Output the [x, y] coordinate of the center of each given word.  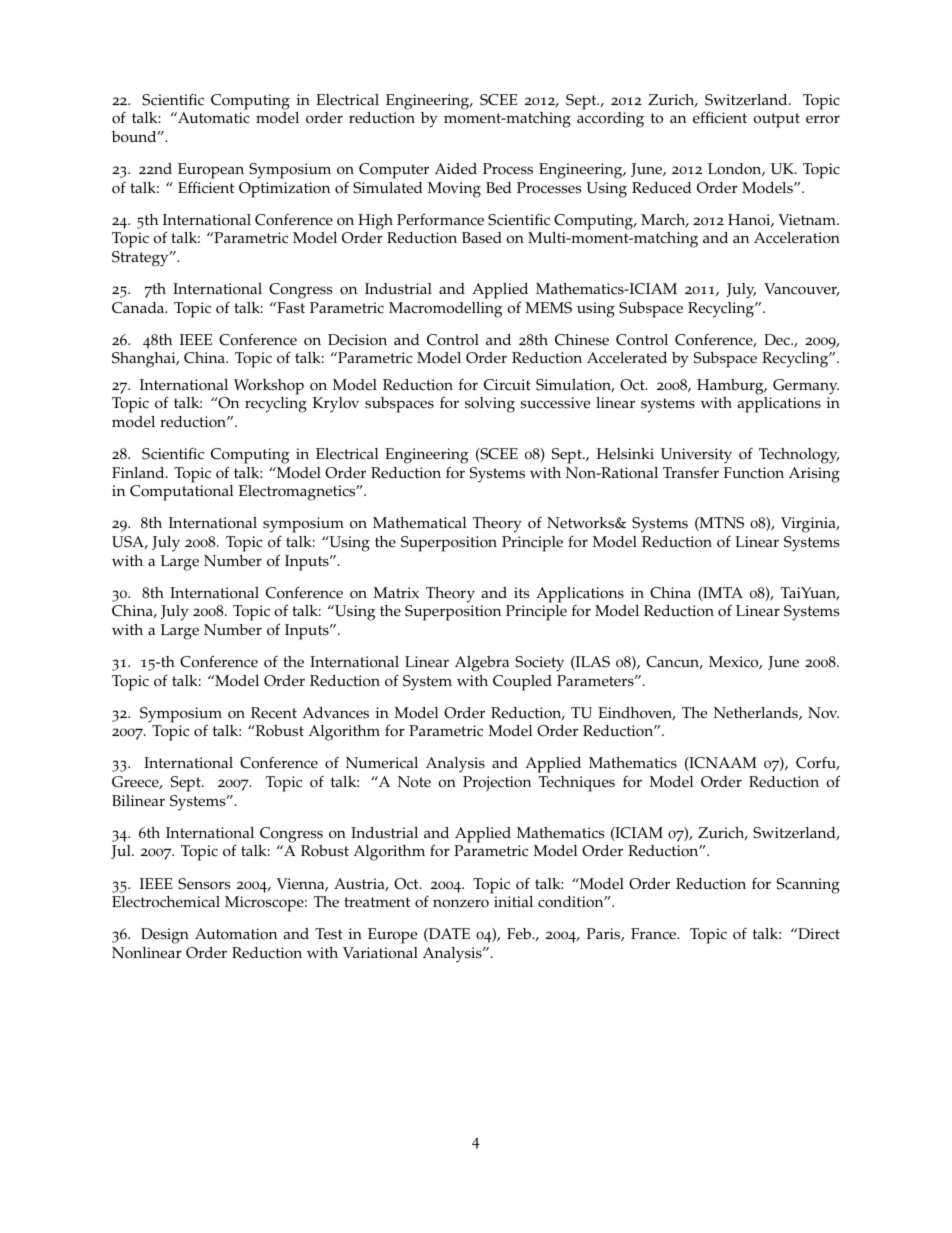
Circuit [507, 385]
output [776, 120]
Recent [274, 713]
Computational [182, 493]
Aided [456, 169]
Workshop [269, 387]
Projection [497, 784]
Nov [823, 713]
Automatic [213, 118]
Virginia [809, 525]
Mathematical [420, 523]
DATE [448, 935]
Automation [236, 934]
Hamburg [731, 387]
